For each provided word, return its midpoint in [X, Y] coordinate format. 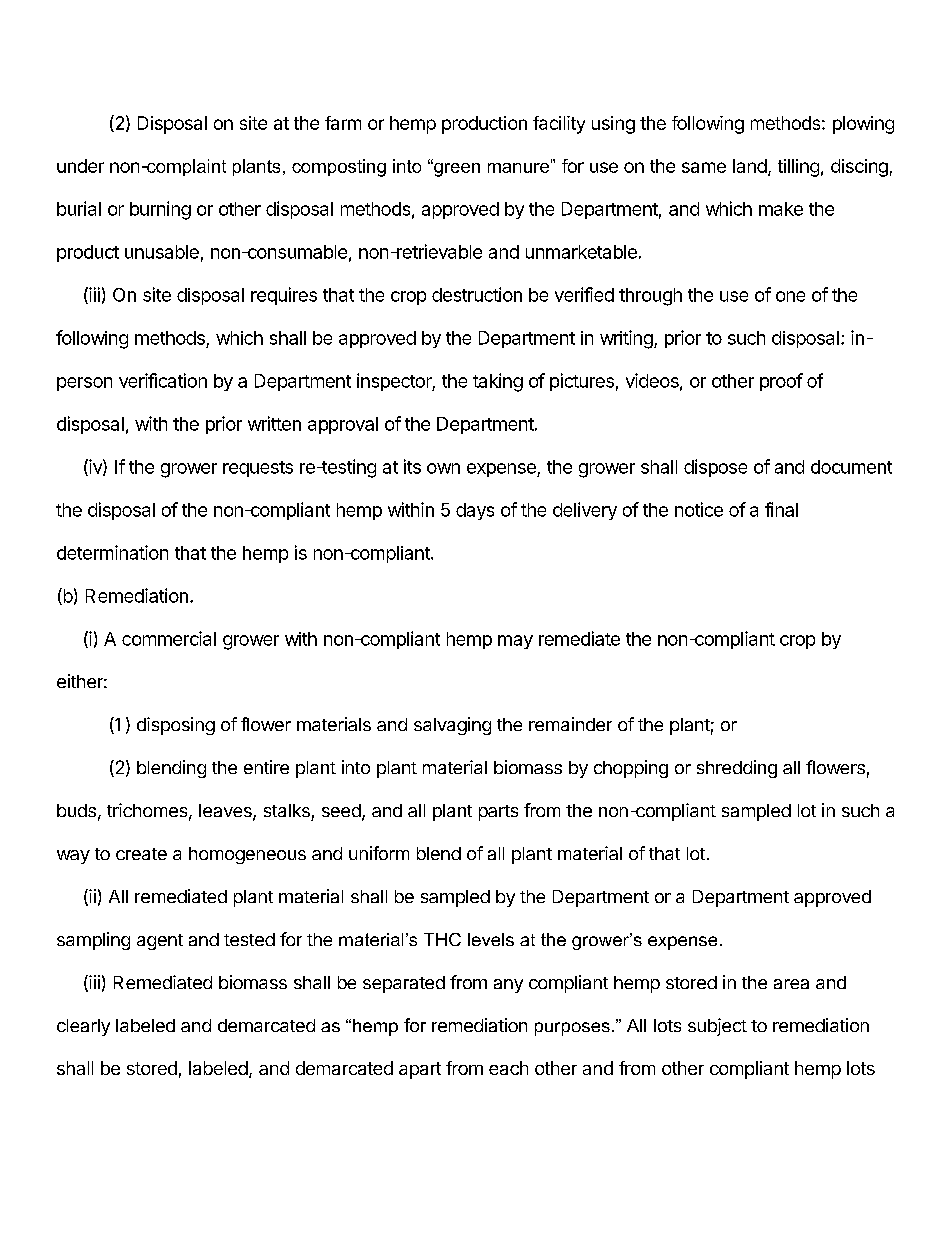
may [515, 642]
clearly [83, 1027]
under [80, 166]
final [781, 509]
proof [781, 382]
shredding [737, 769]
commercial [169, 638]
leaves [226, 812]
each [508, 1068]
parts [498, 813]
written [274, 423]
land [750, 166]
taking [498, 382]
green [456, 169]
